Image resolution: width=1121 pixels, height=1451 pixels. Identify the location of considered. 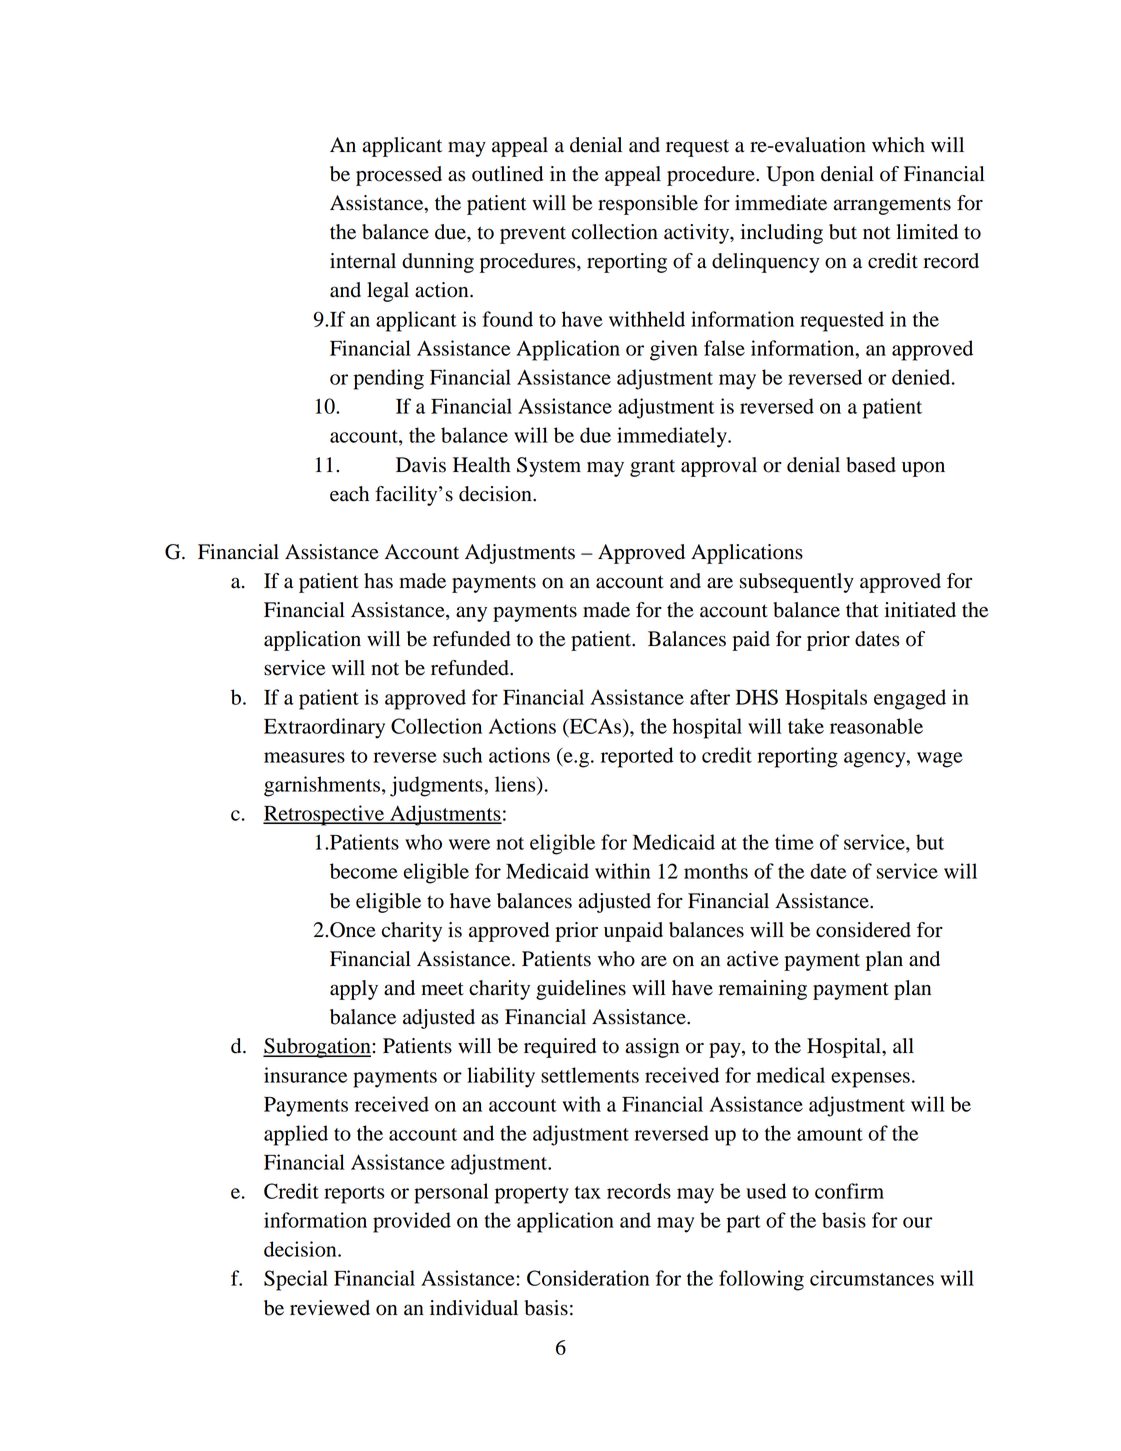
(863, 930).
